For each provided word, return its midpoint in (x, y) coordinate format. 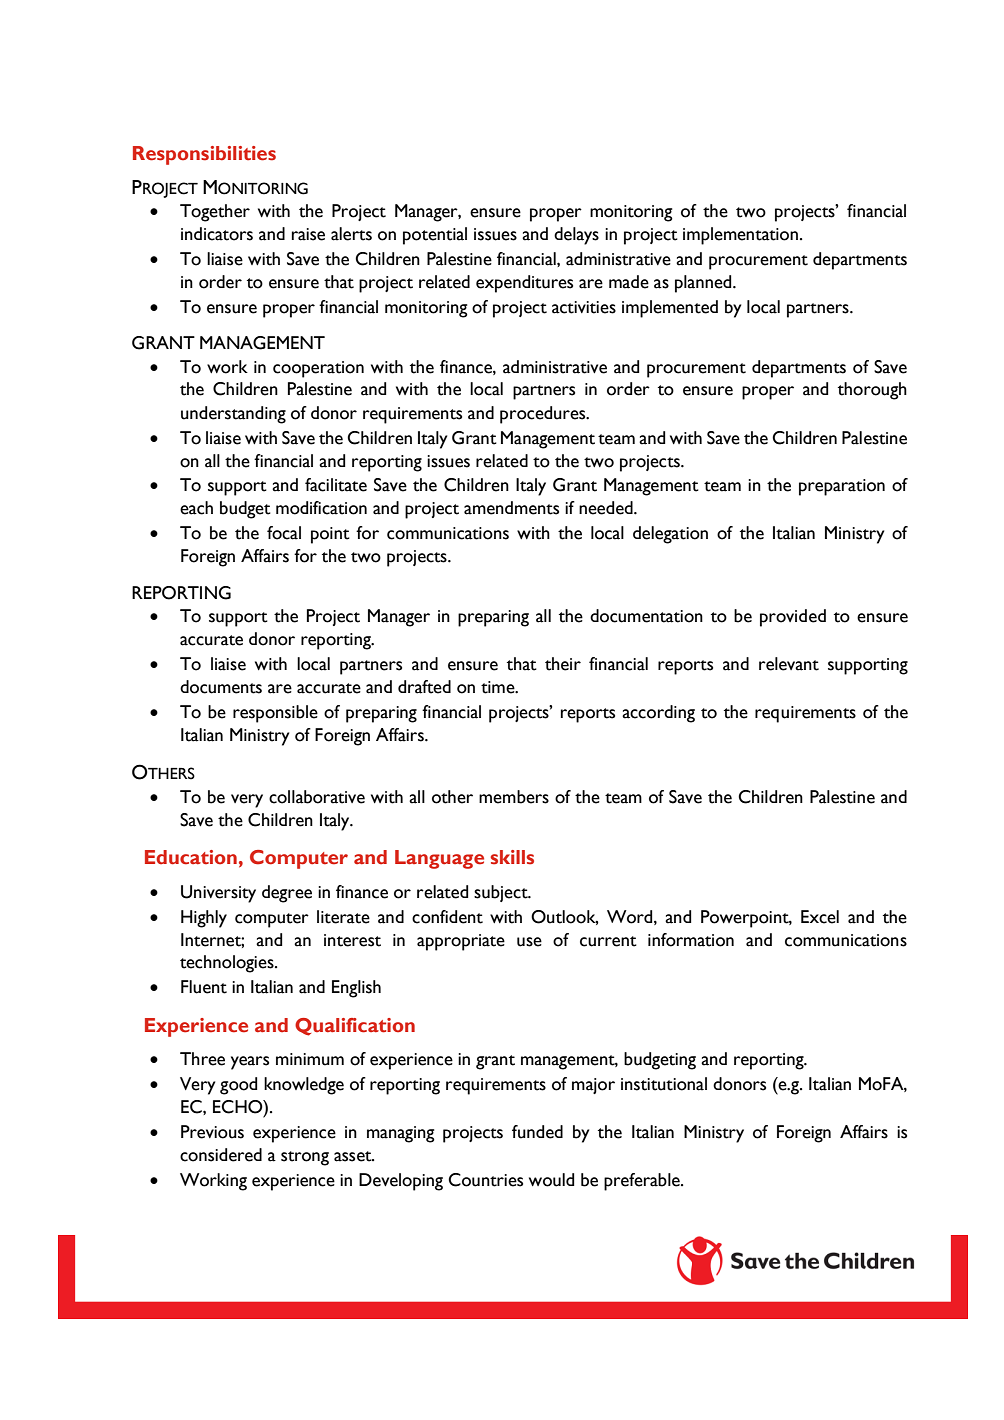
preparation (842, 487)
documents (221, 687)
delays (576, 236)
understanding (233, 415)
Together (215, 213)
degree (287, 894)
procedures (544, 415)
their (563, 664)
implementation (740, 236)
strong (305, 1158)
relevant (789, 664)
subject (502, 893)
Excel (820, 917)
